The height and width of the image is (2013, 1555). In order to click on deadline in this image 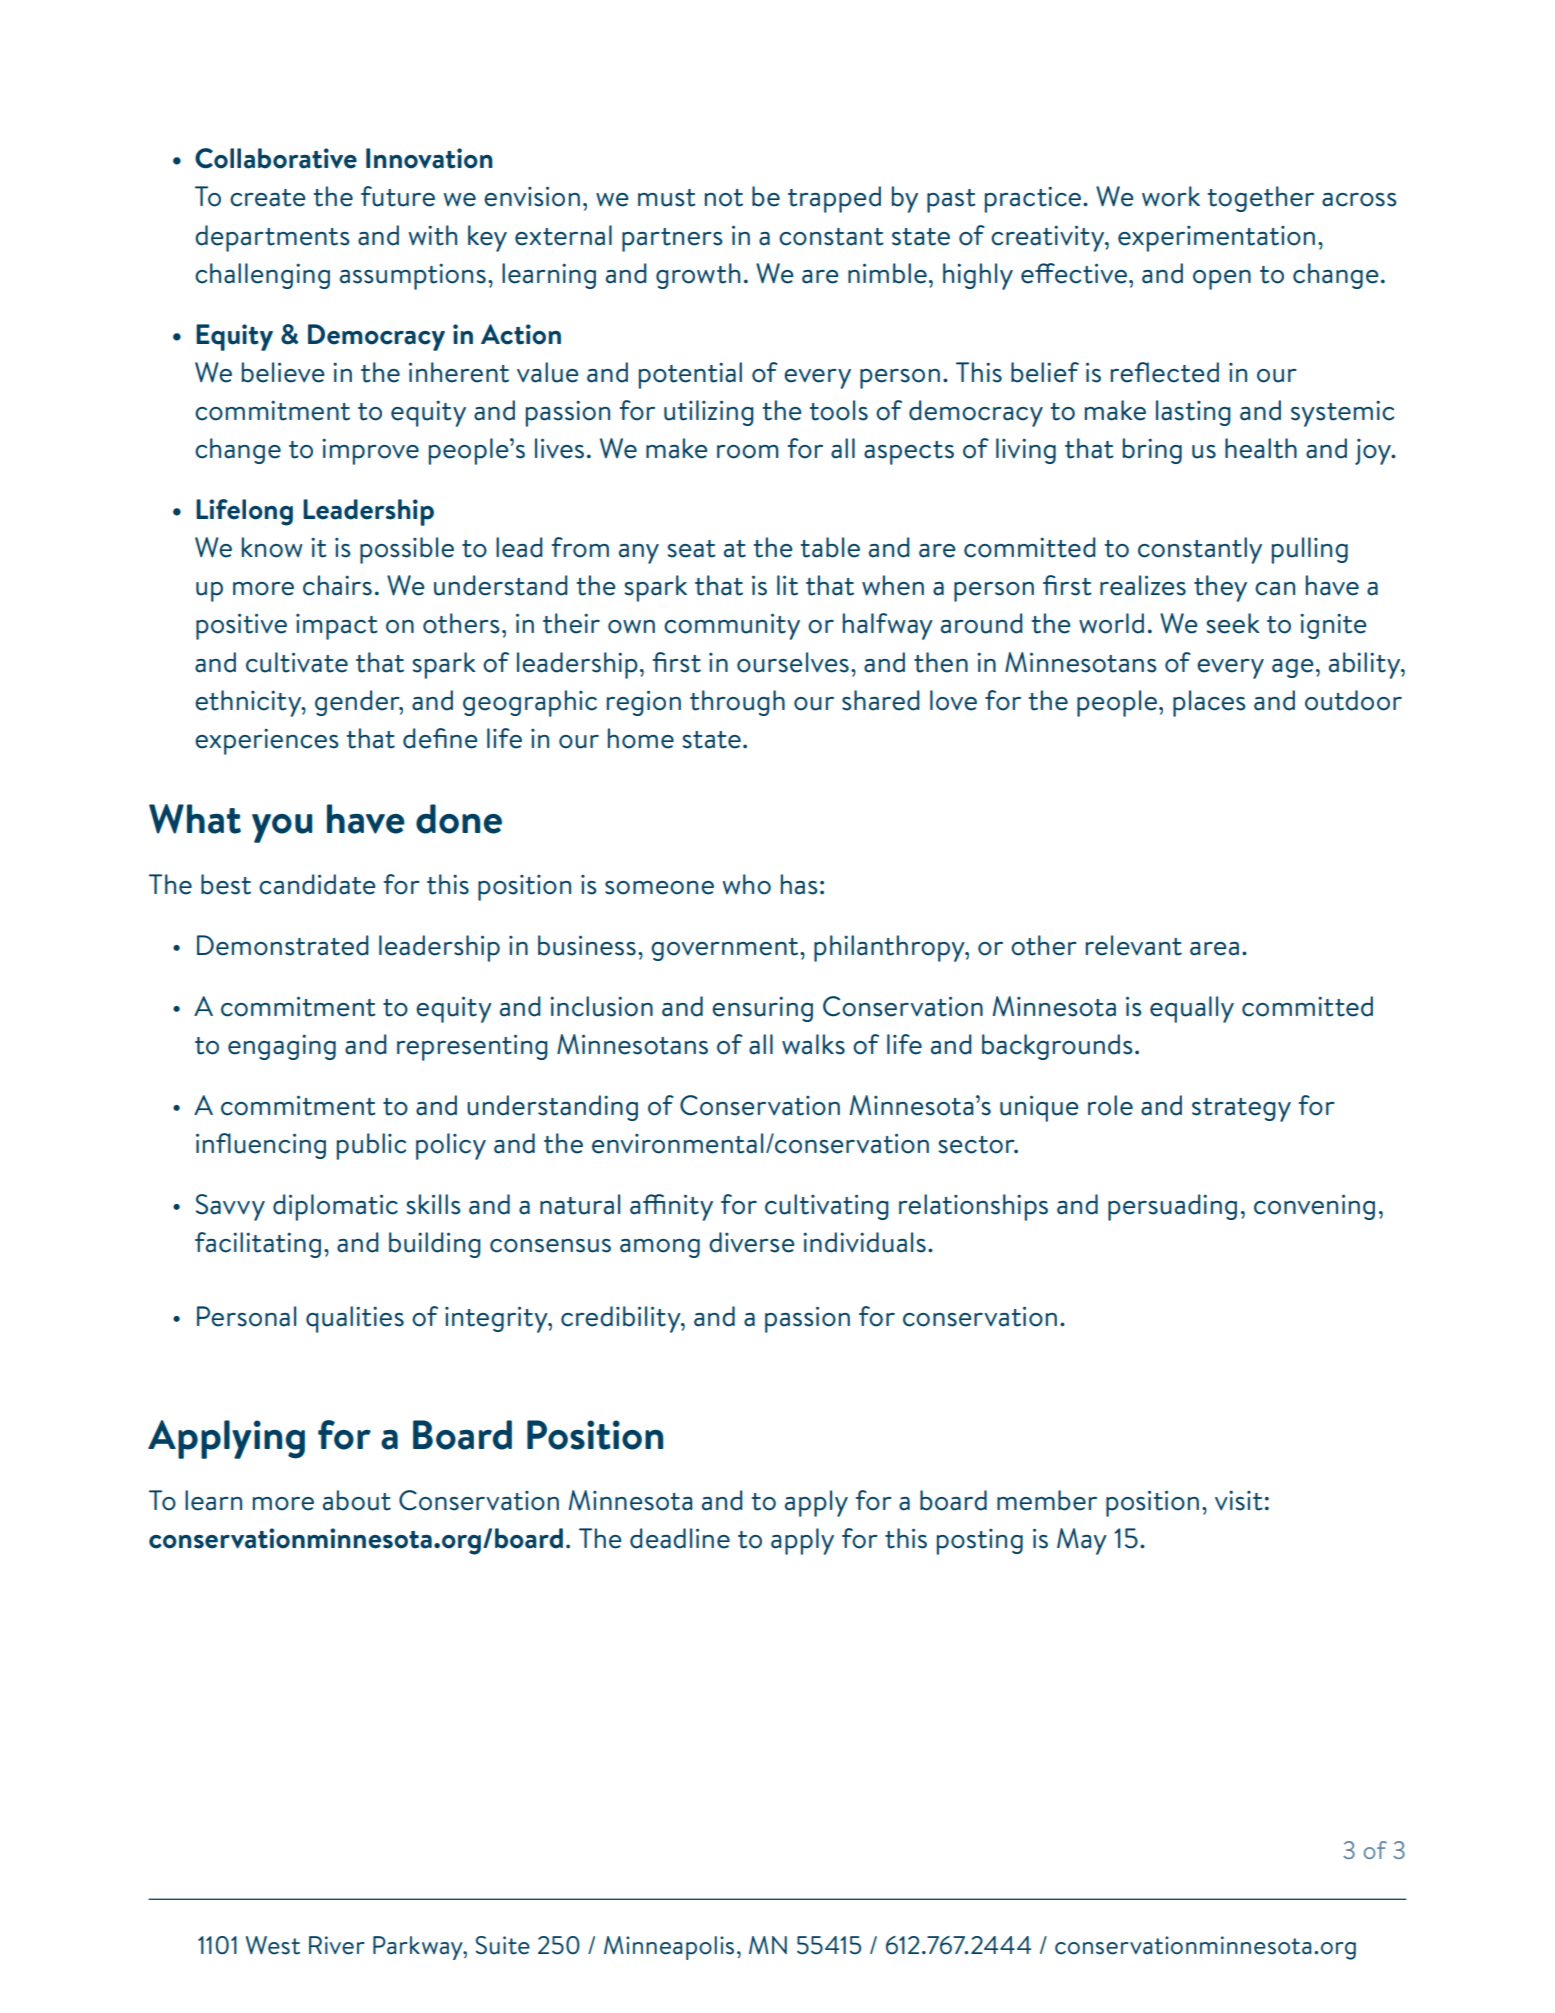, I will do `click(680, 1538)`.
